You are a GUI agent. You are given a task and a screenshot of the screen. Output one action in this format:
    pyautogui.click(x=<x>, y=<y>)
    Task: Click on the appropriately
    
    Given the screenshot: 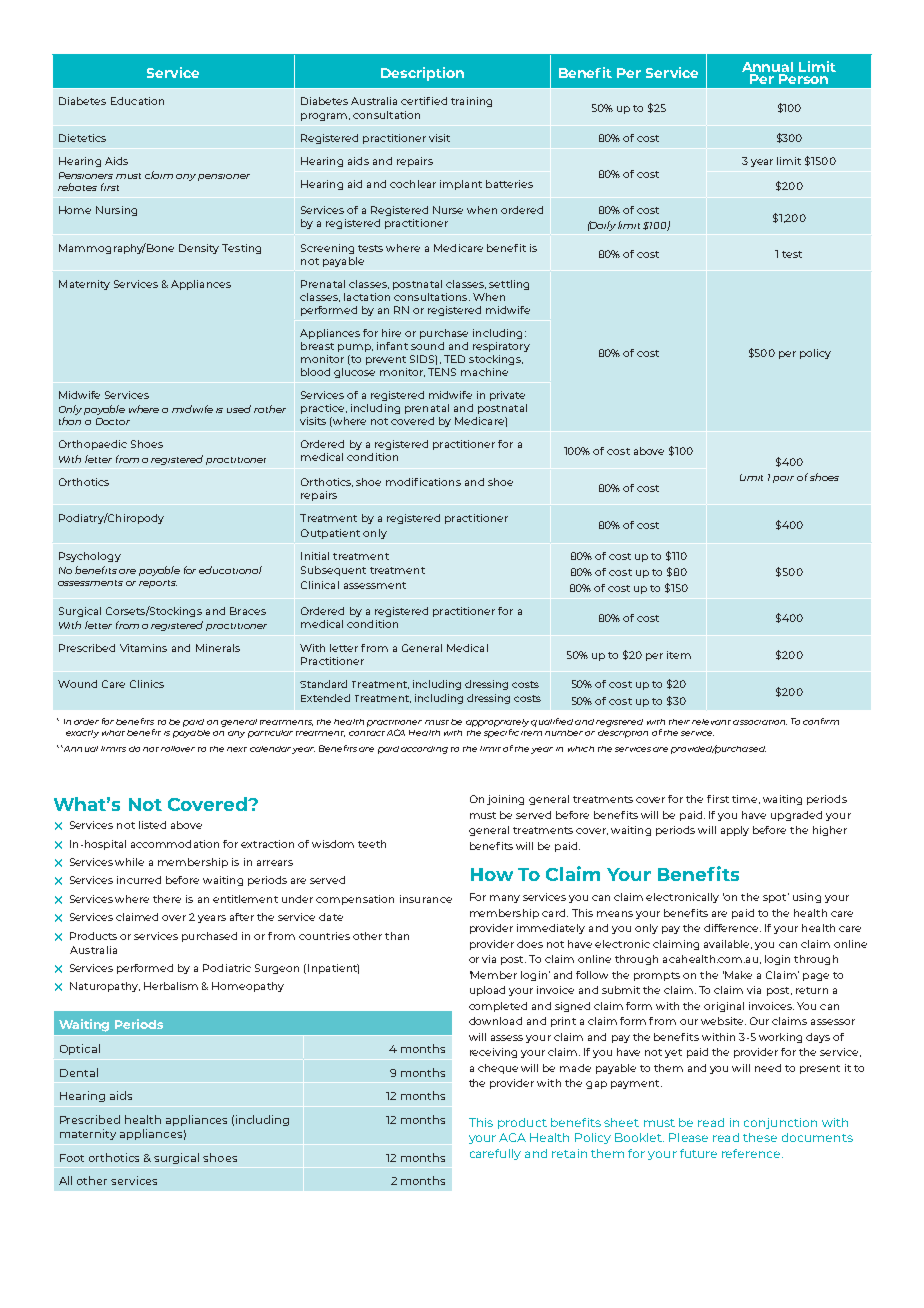 What is the action you would take?
    pyautogui.click(x=497, y=723)
